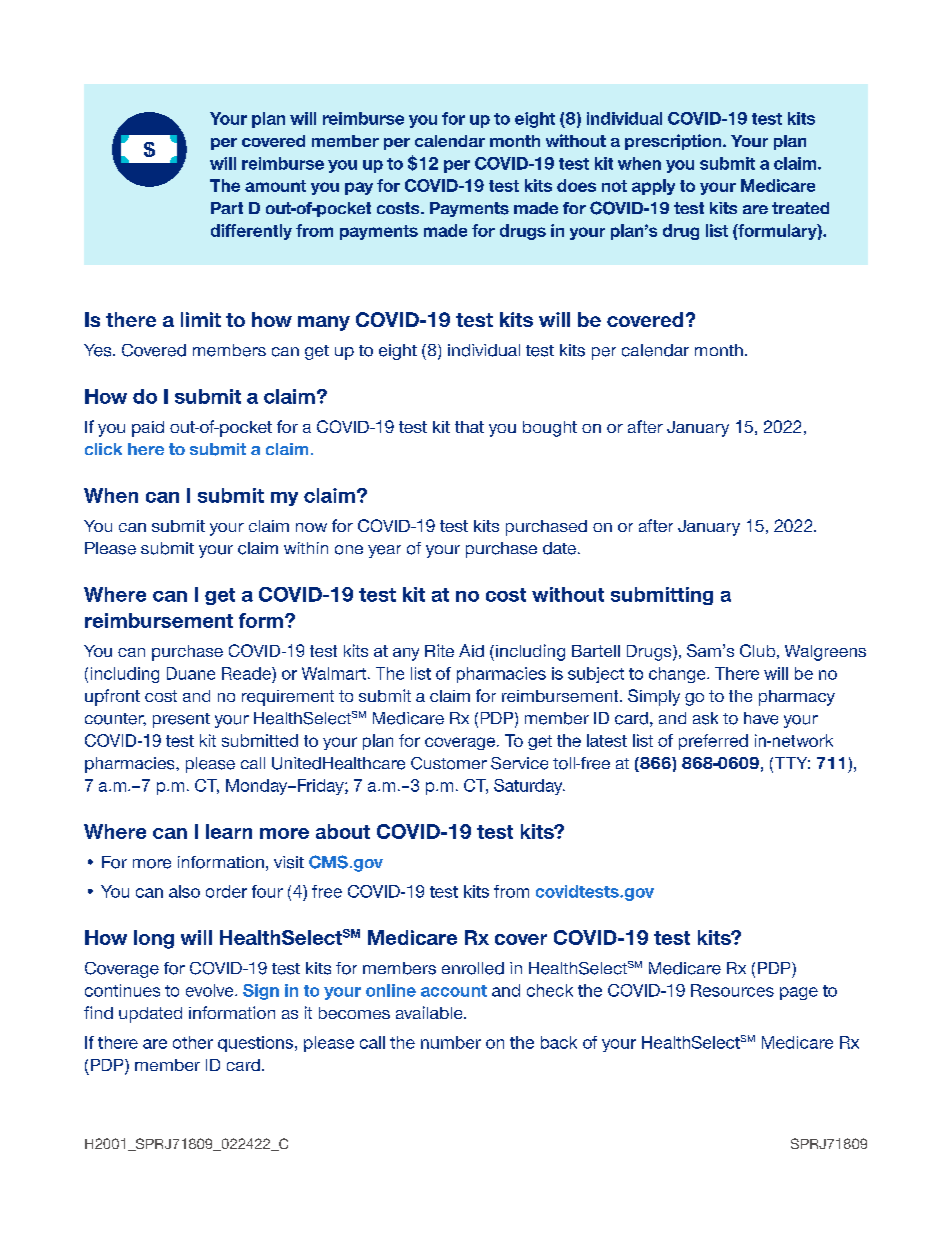 This screenshot has width=952, height=1233. Describe the element at coordinates (469, 427) in the screenshot. I see `that` at that location.
